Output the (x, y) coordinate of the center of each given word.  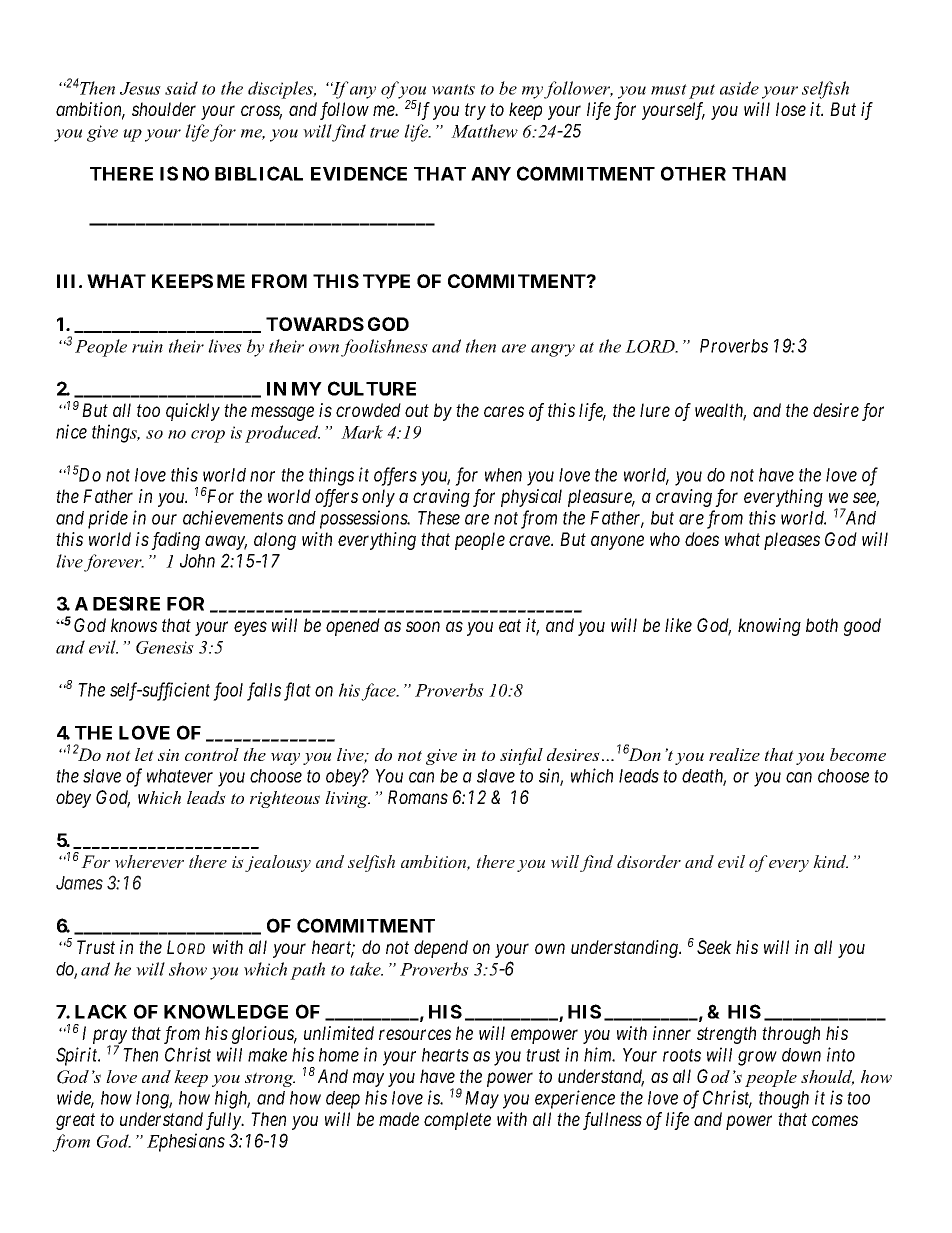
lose (791, 109)
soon (423, 626)
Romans (418, 797)
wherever (149, 861)
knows (134, 625)
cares (504, 412)
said (181, 88)
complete (457, 1121)
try (475, 112)
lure (655, 410)
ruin (147, 346)
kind (830, 861)
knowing (769, 627)
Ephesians (186, 1142)
